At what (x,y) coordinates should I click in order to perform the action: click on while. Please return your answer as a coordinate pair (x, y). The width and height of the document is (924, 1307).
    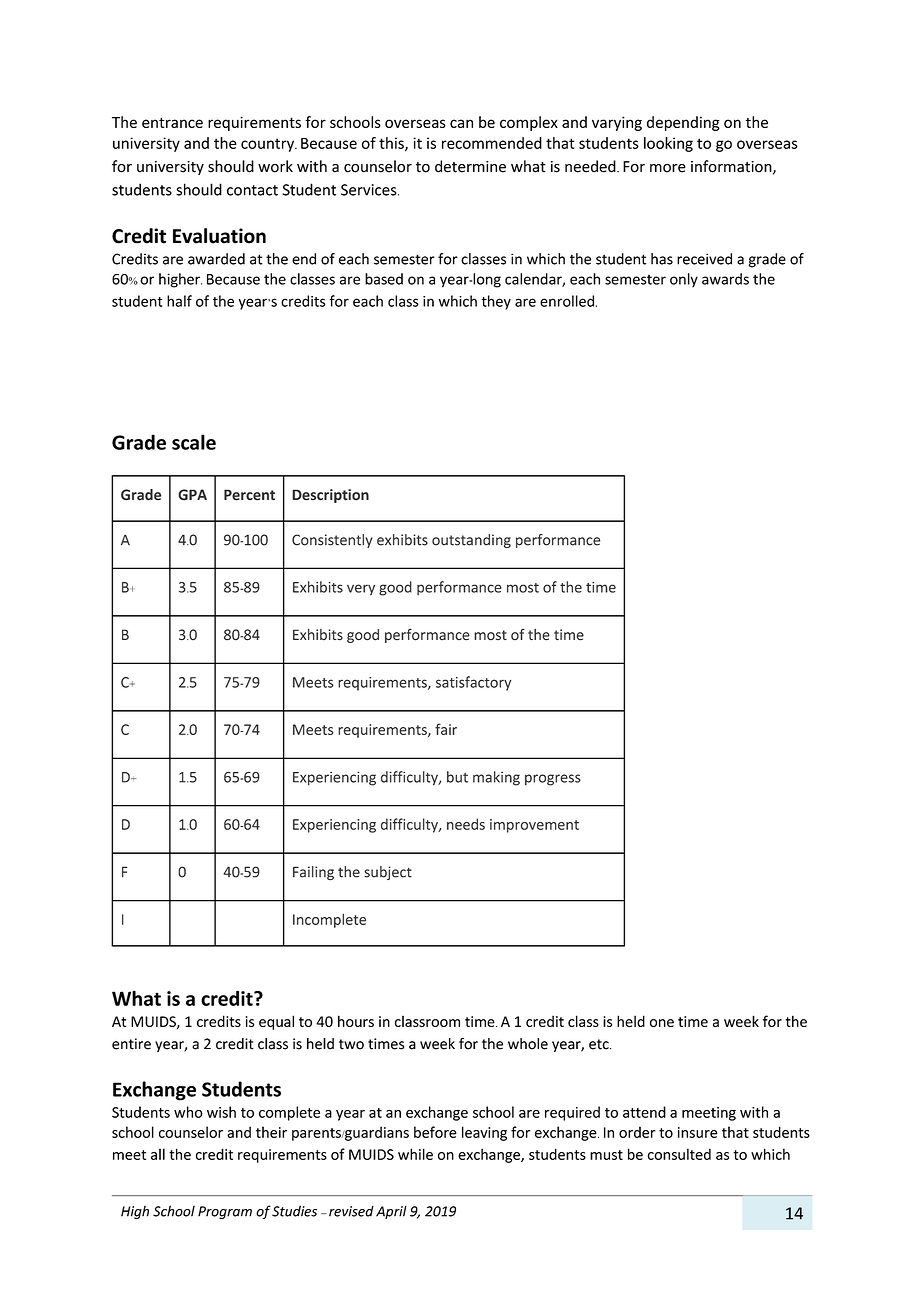
    Looking at the image, I should click on (415, 1154).
